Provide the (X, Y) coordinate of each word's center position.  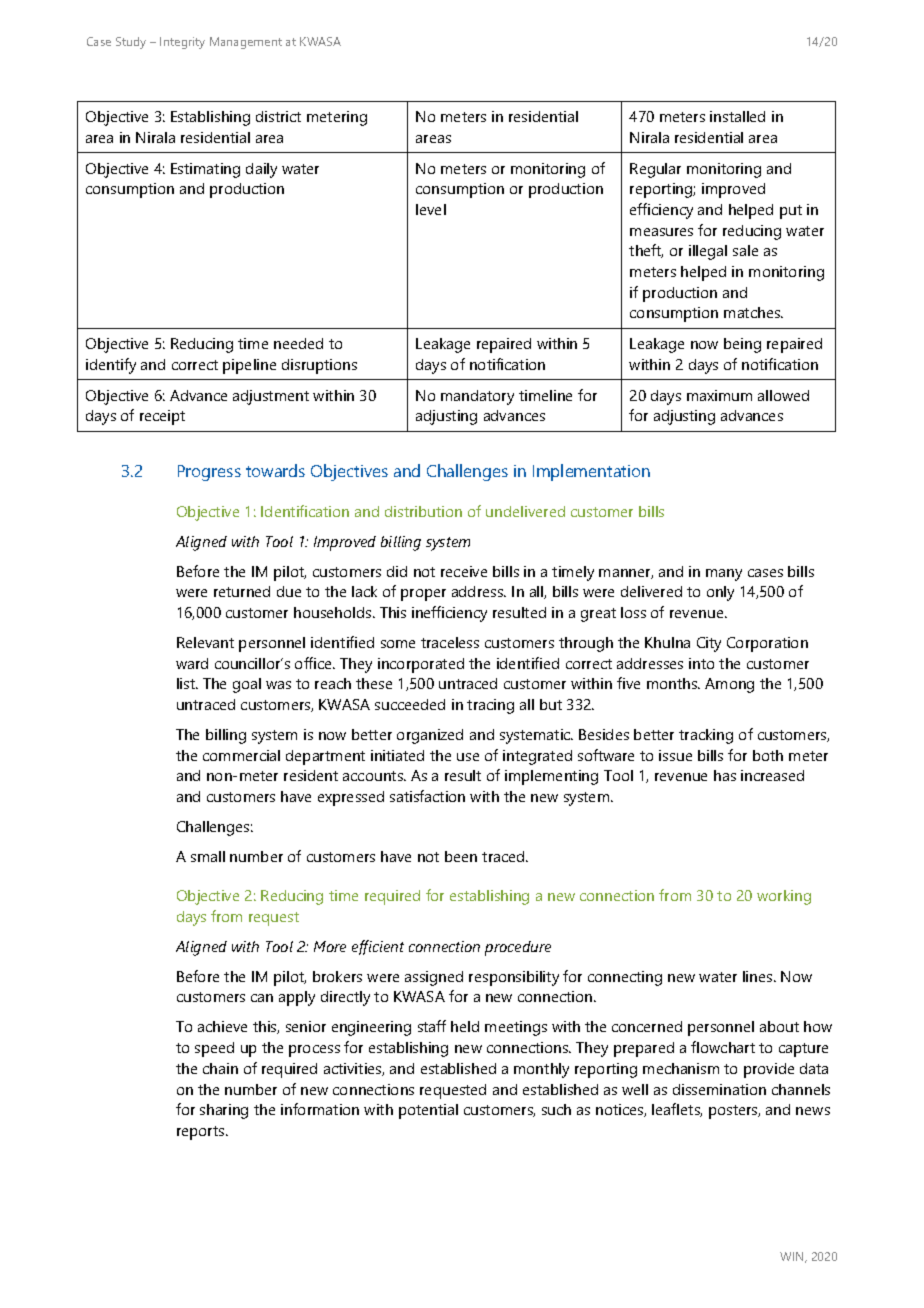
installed (737, 116)
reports (202, 1133)
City (709, 644)
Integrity (182, 43)
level (431, 209)
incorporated (421, 665)
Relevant (205, 642)
